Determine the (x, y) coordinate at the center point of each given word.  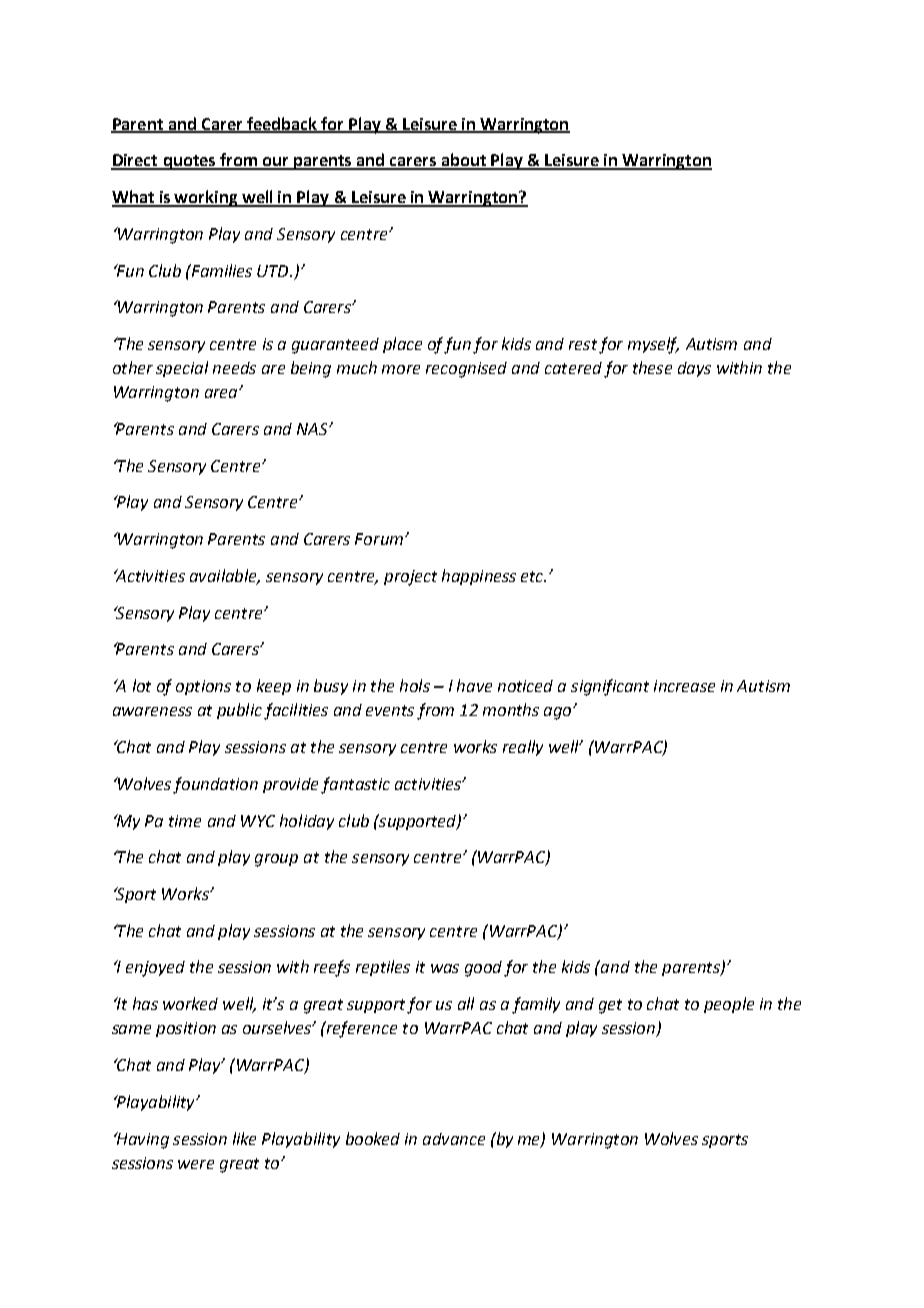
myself (653, 345)
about (463, 161)
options (203, 687)
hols (415, 685)
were (196, 1164)
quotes (189, 162)
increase (684, 686)
